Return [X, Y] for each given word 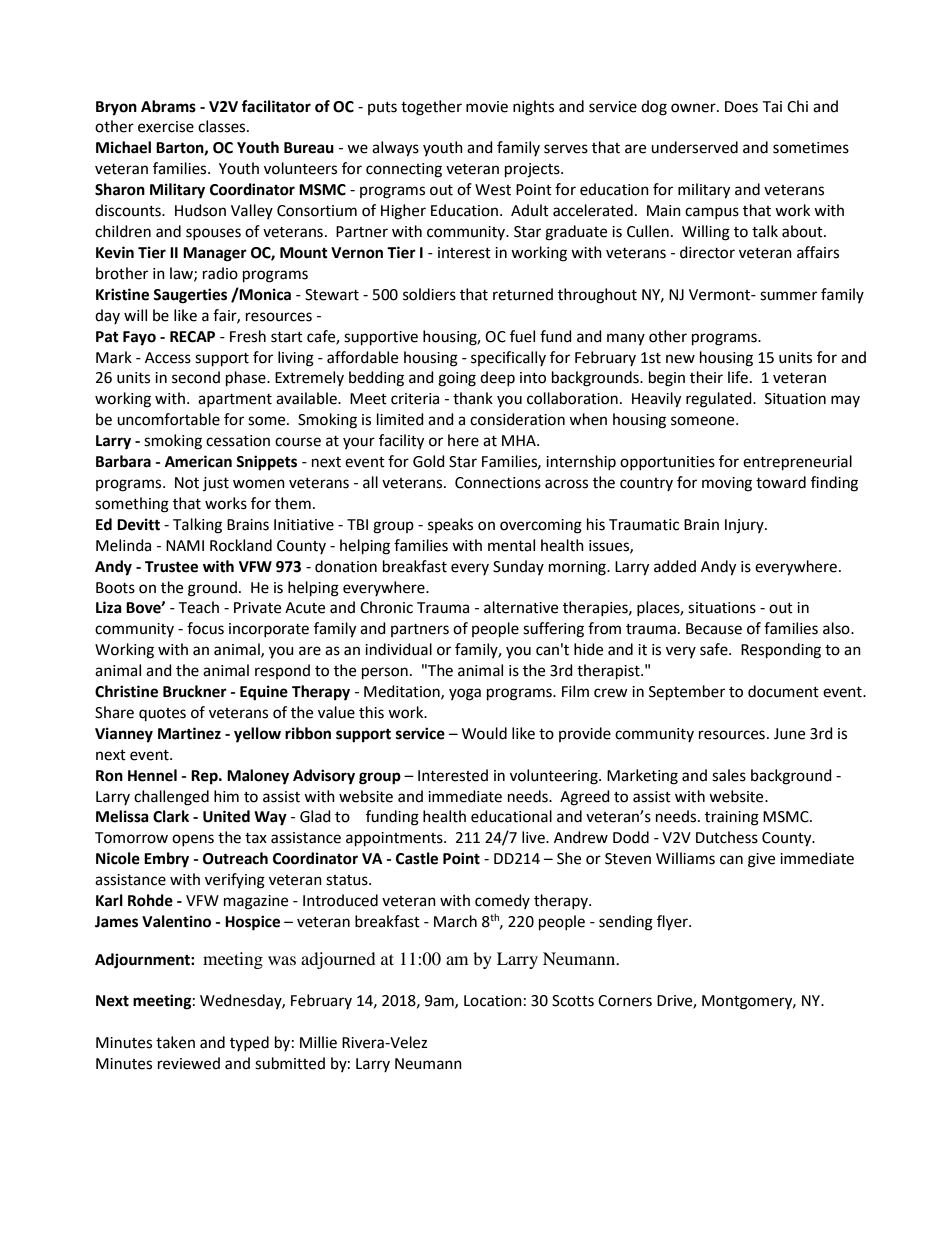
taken [175, 1042]
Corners [625, 1001]
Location [493, 1001]
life [738, 377]
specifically [508, 358]
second [196, 377]
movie [487, 107]
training [732, 818]
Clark [171, 816]
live [534, 837]
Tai [772, 107]
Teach [198, 607]
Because [714, 629]
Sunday [518, 567]
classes [223, 126]
